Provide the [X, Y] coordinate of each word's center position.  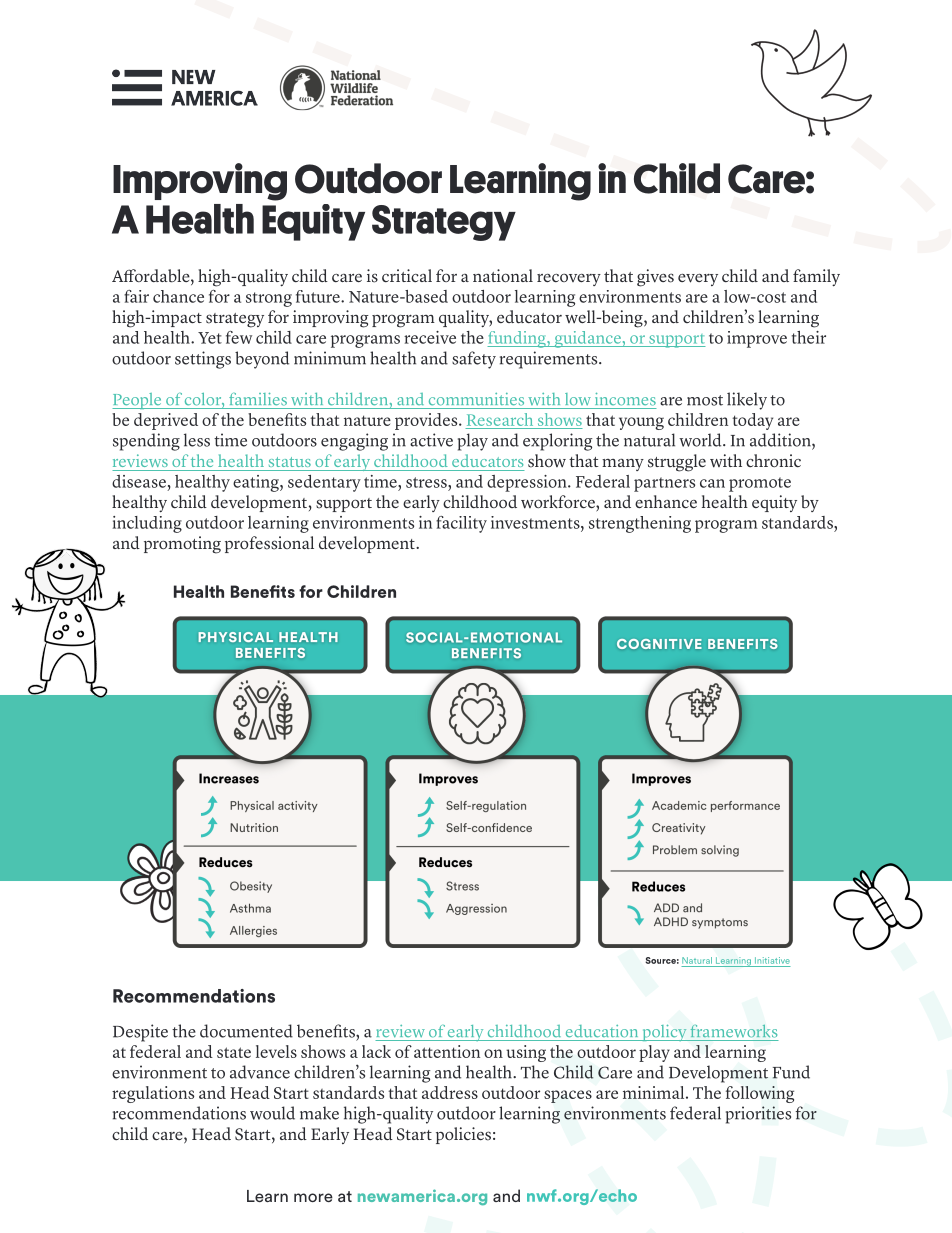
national [503, 275]
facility [461, 524]
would [272, 1113]
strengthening [640, 524]
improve [757, 339]
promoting [182, 545]
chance [178, 296]
